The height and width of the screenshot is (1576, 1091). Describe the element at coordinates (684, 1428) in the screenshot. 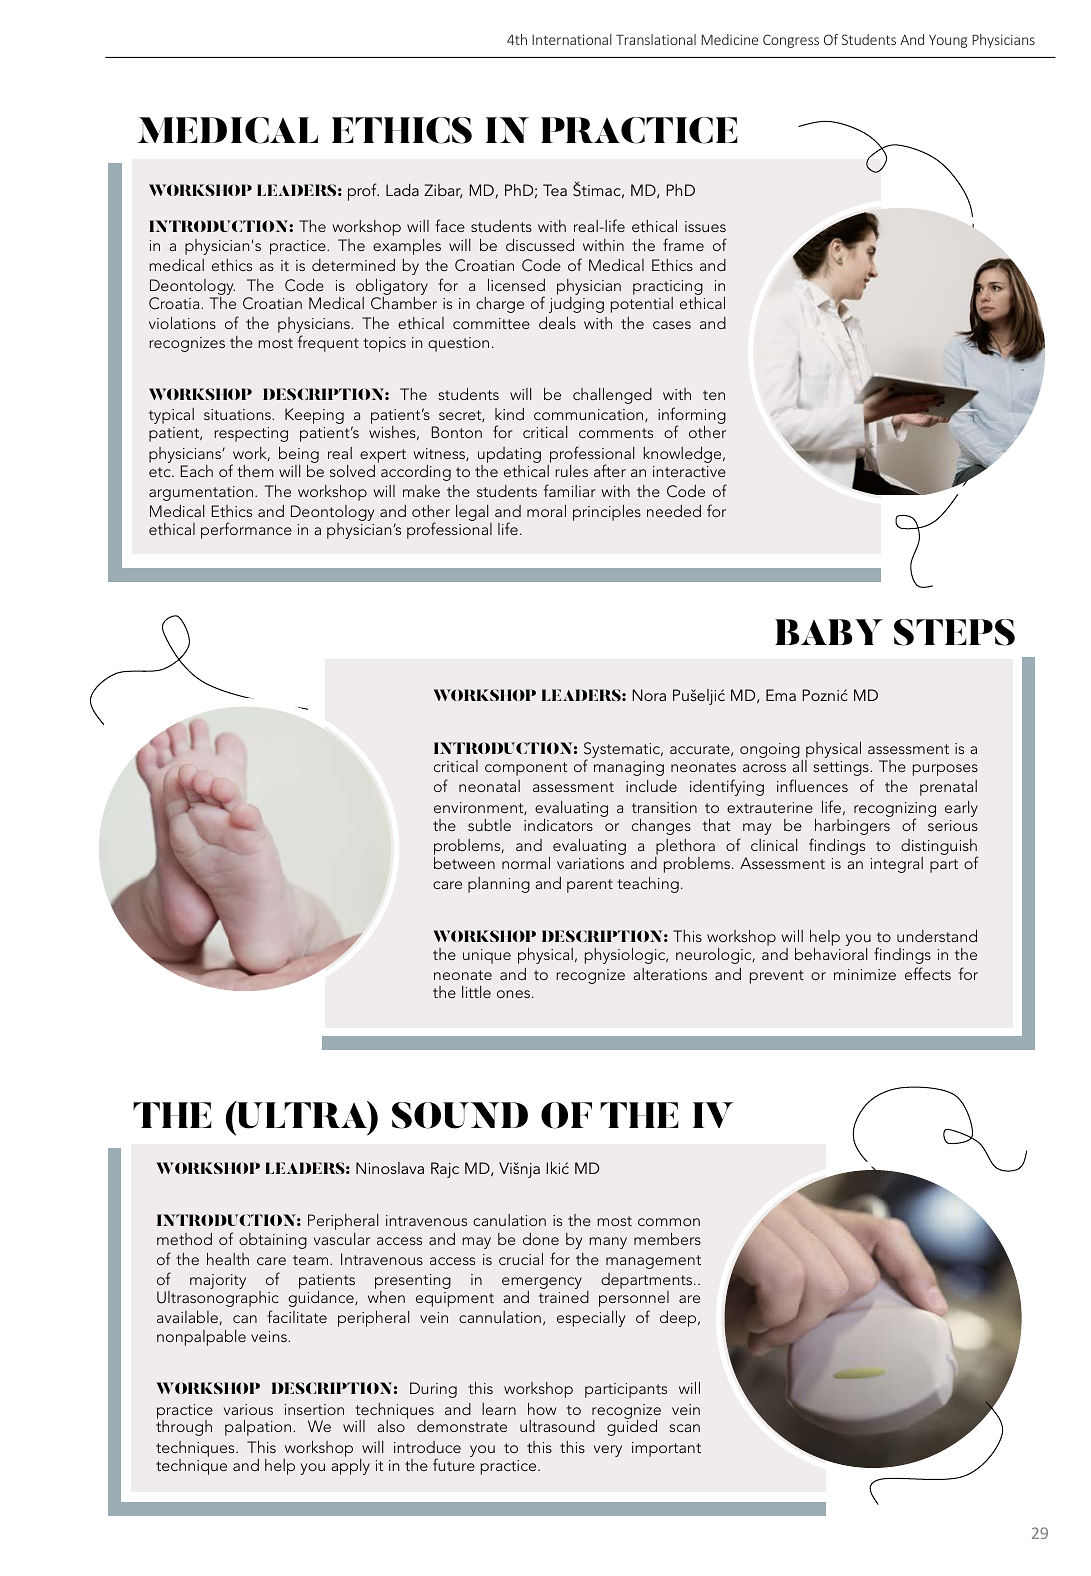

I see `scan` at that location.
